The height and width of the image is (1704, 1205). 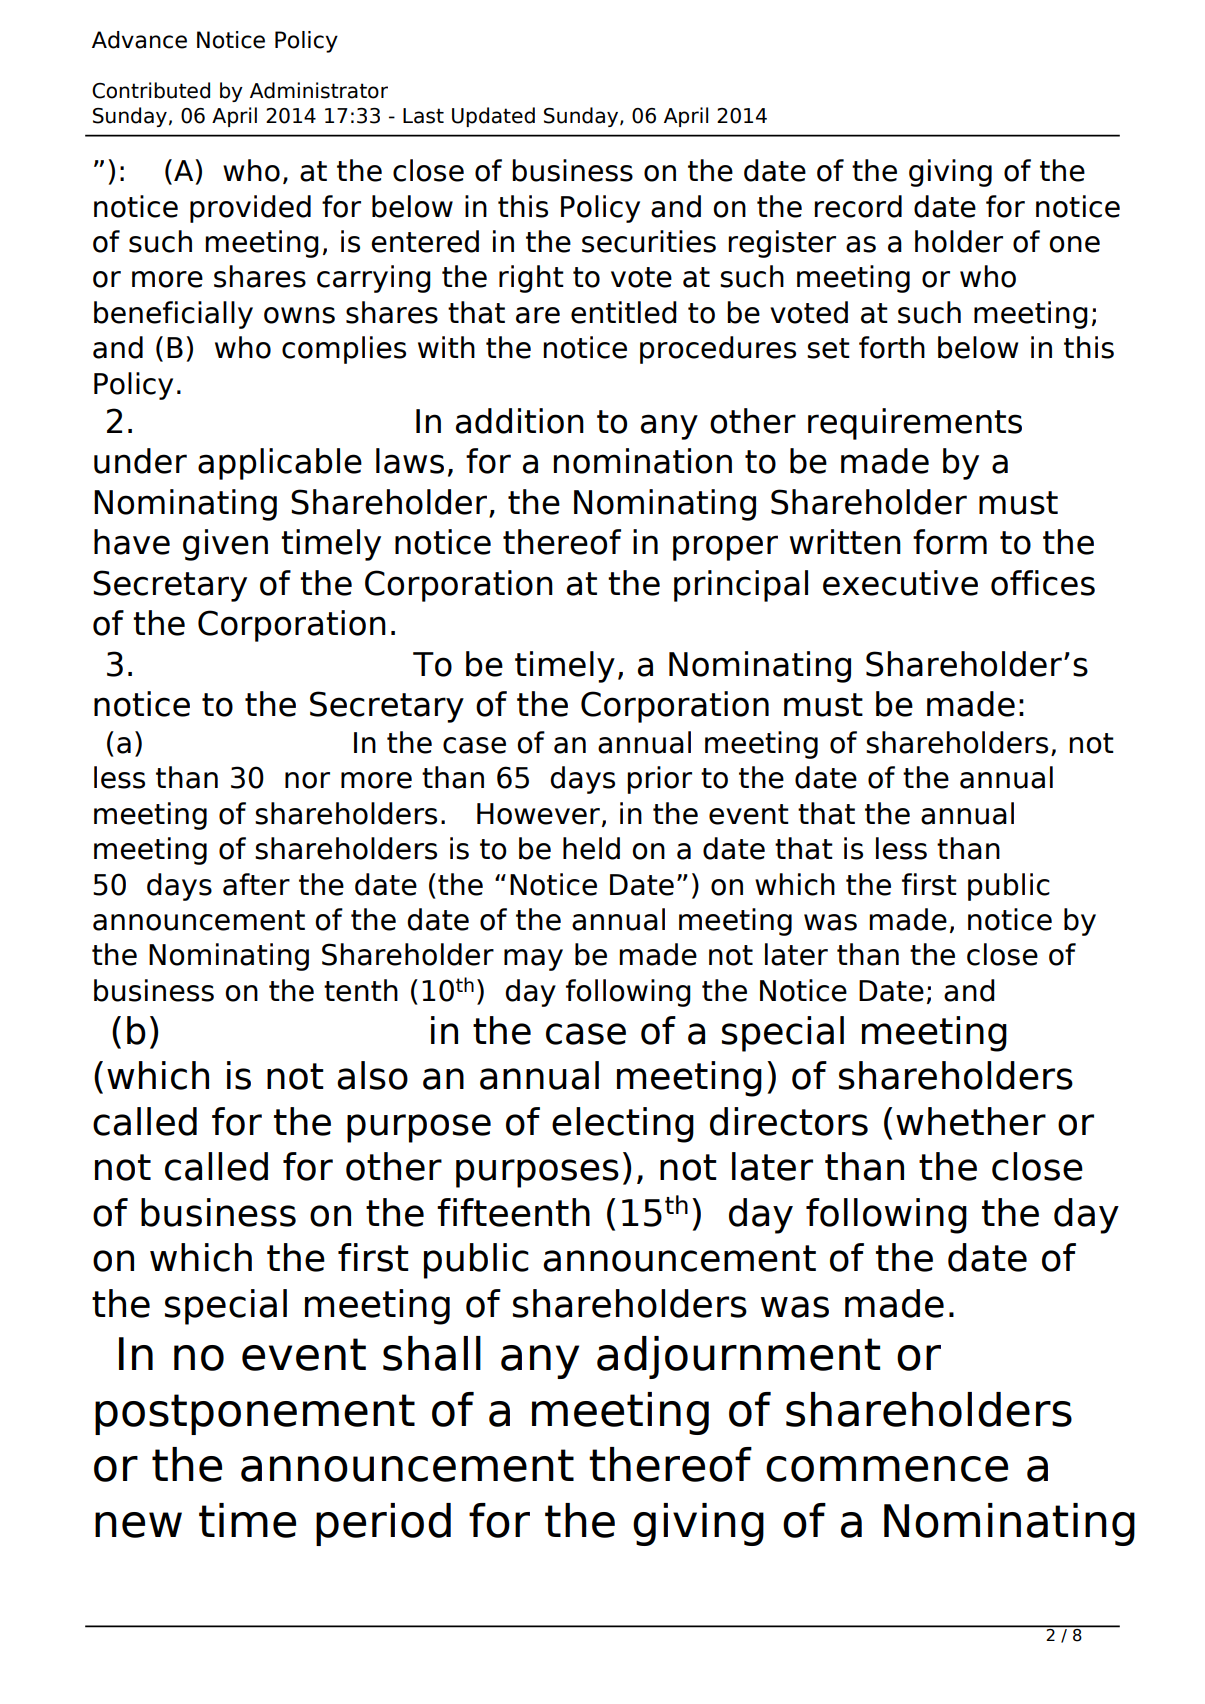 I want to click on requirements, so click(x=915, y=424).
